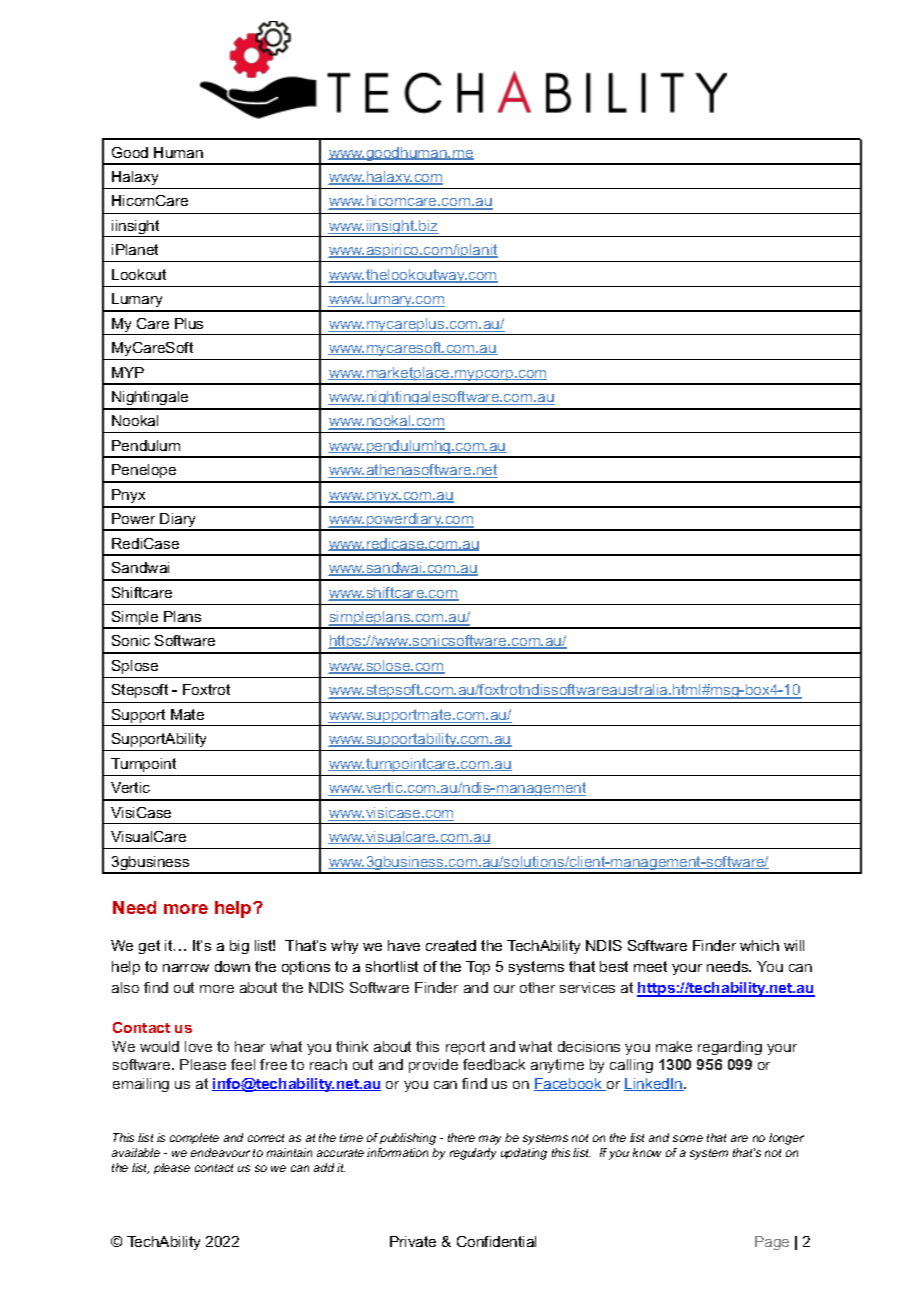  Describe the element at coordinates (772, 1243) in the document. I see `Page` at that location.
